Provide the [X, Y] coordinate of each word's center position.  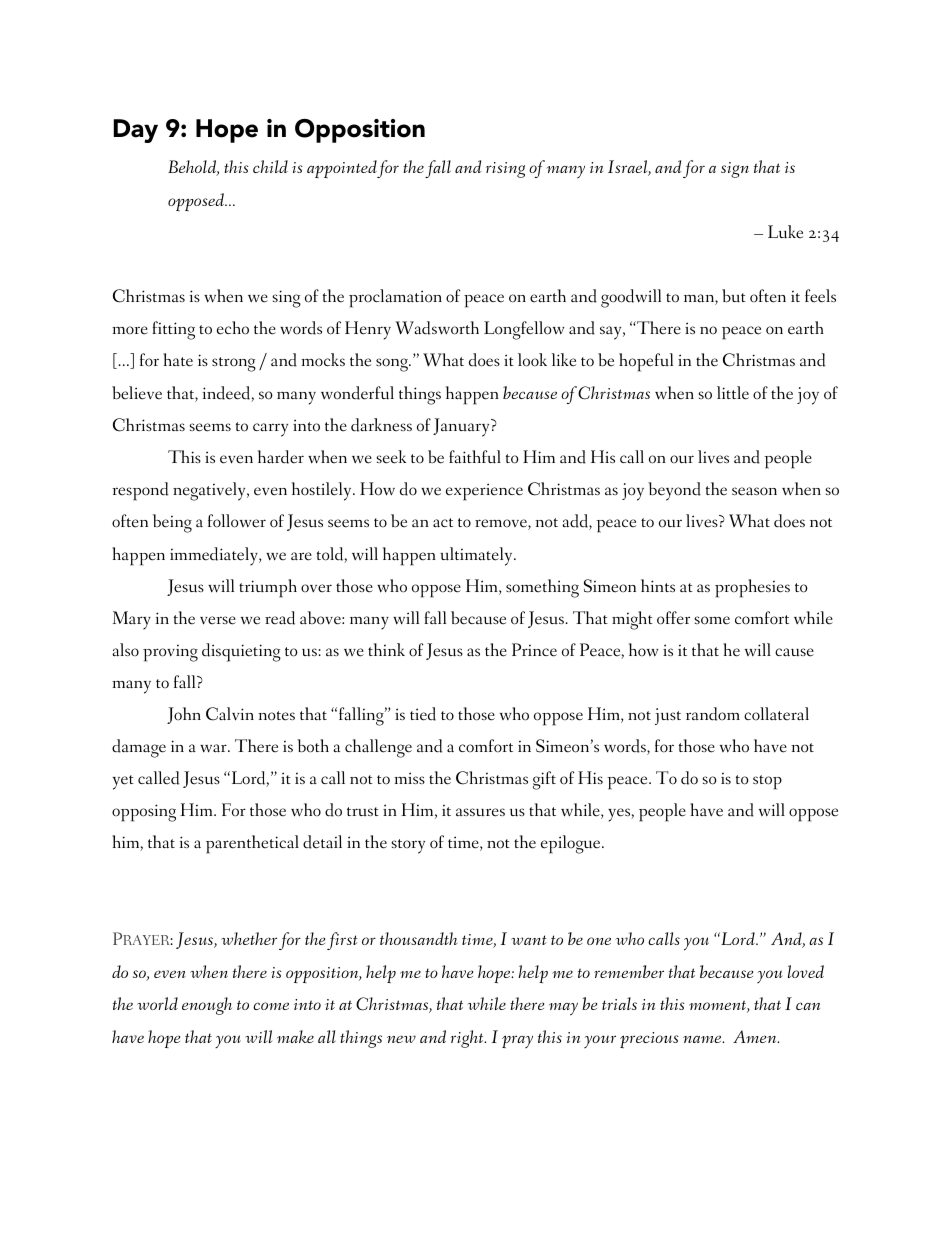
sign [735, 170]
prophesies [752, 588]
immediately [215, 556]
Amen [756, 1036]
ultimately [477, 556]
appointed [342, 169]
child [270, 166]
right [468, 1039]
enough [207, 1006]
